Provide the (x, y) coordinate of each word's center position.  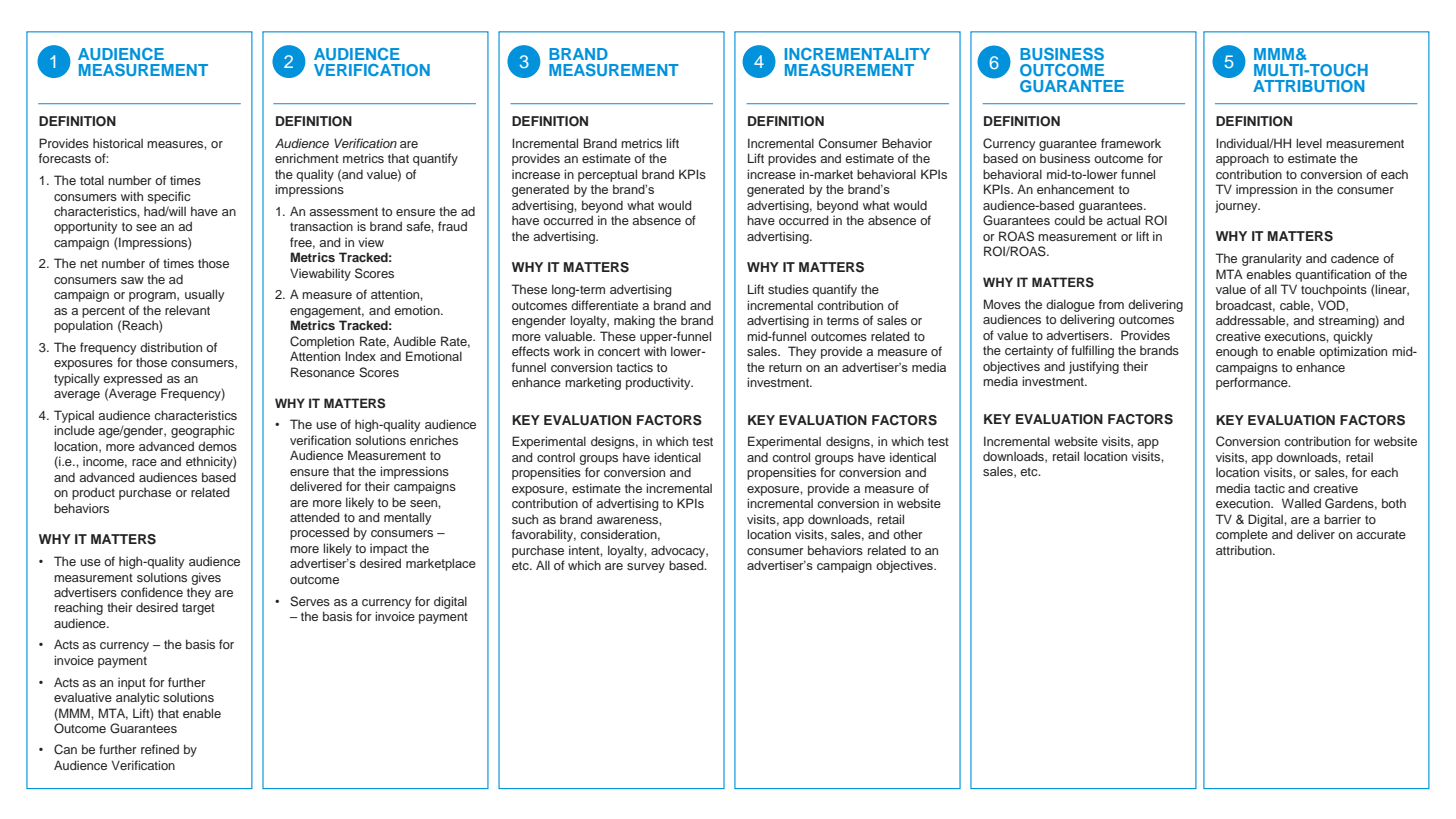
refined (160, 749)
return (785, 367)
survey (646, 568)
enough (1237, 352)
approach (1242, 159)
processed (319, 533)
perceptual (607, 175)
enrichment (307, 158)
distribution (171, 347)
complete (1242, 535)
